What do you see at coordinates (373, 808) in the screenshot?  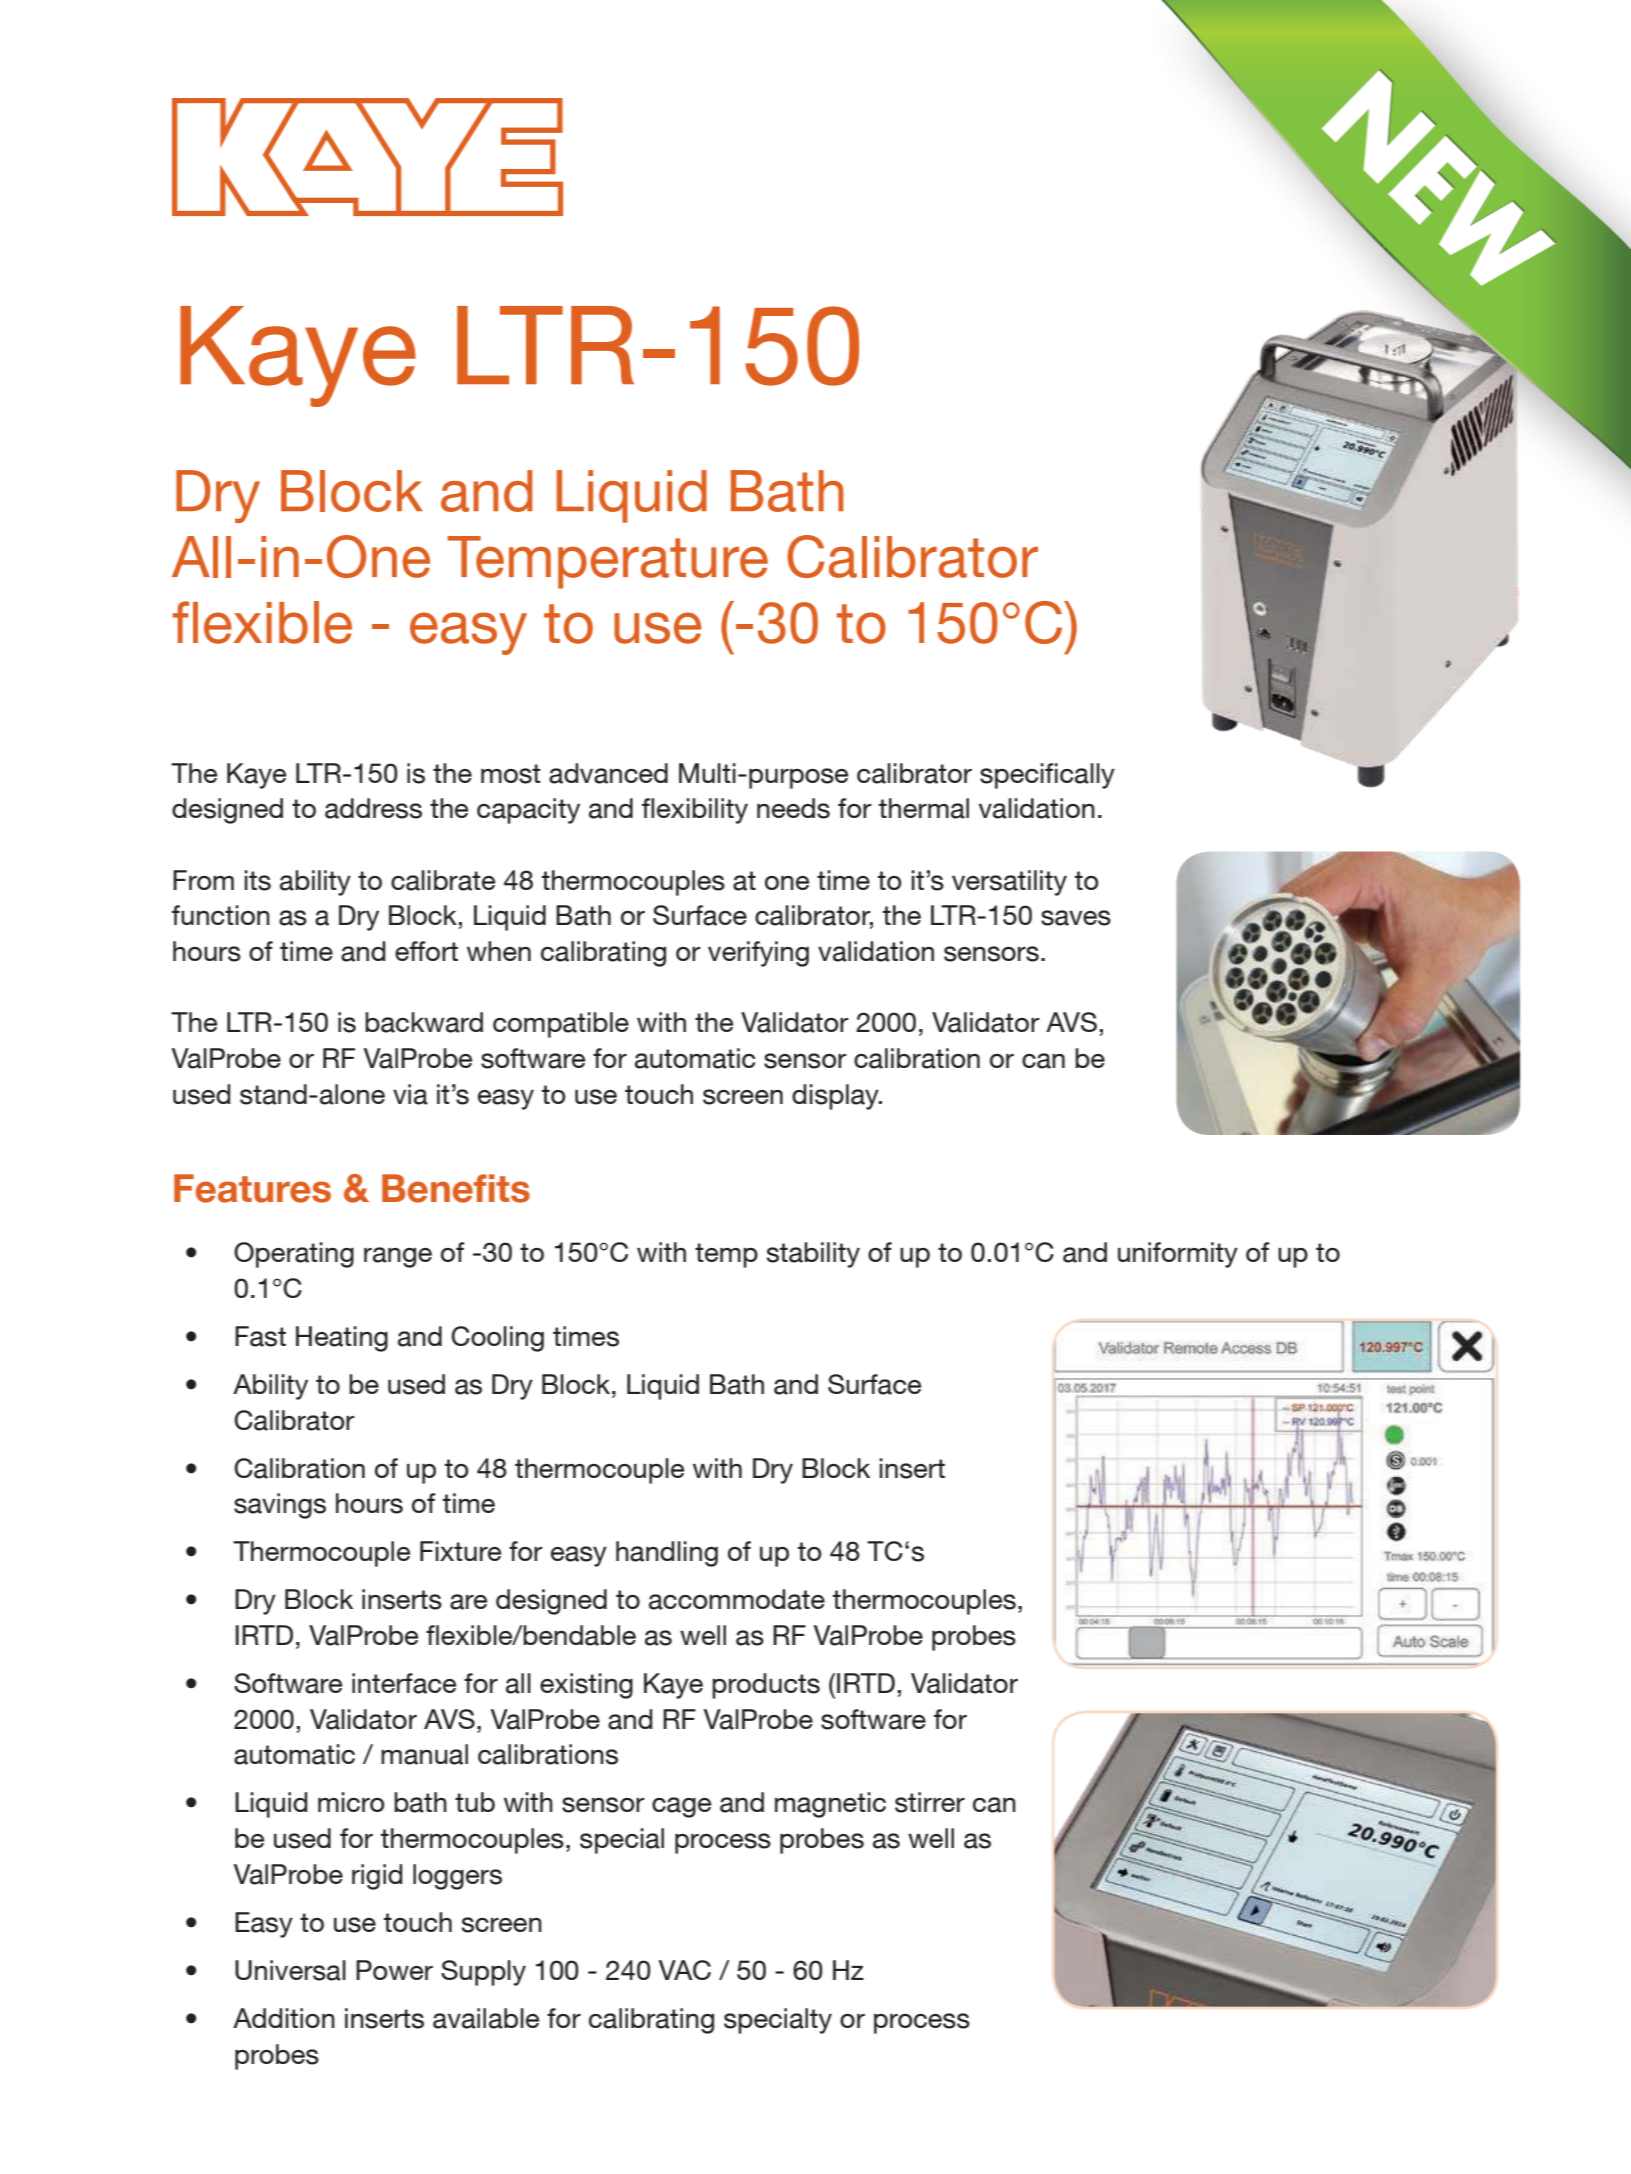 I see `address` at bounding box center [373, 808].
